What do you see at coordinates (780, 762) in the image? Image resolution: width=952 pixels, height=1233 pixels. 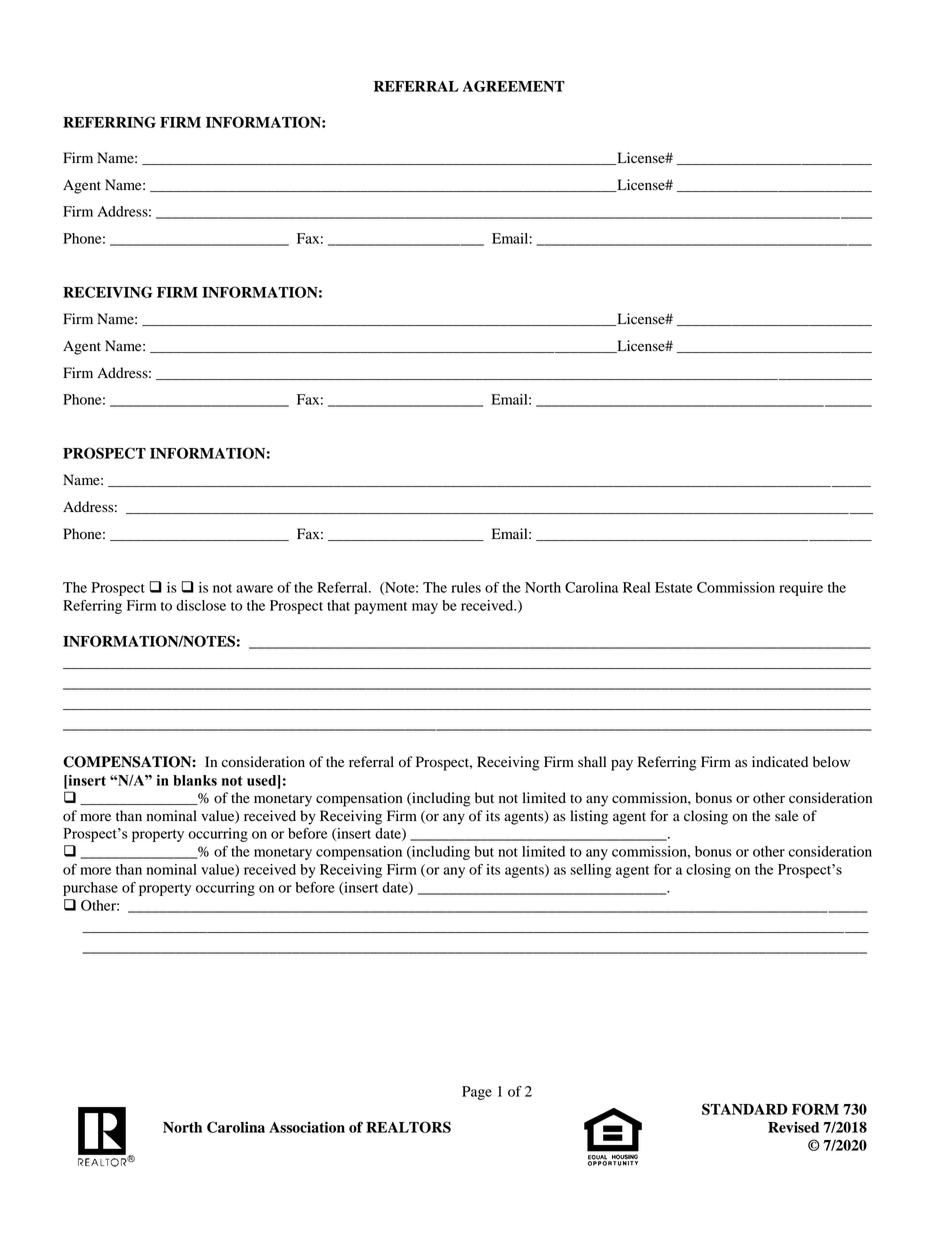 I see `indicated` at bounding box center [780, 762].
